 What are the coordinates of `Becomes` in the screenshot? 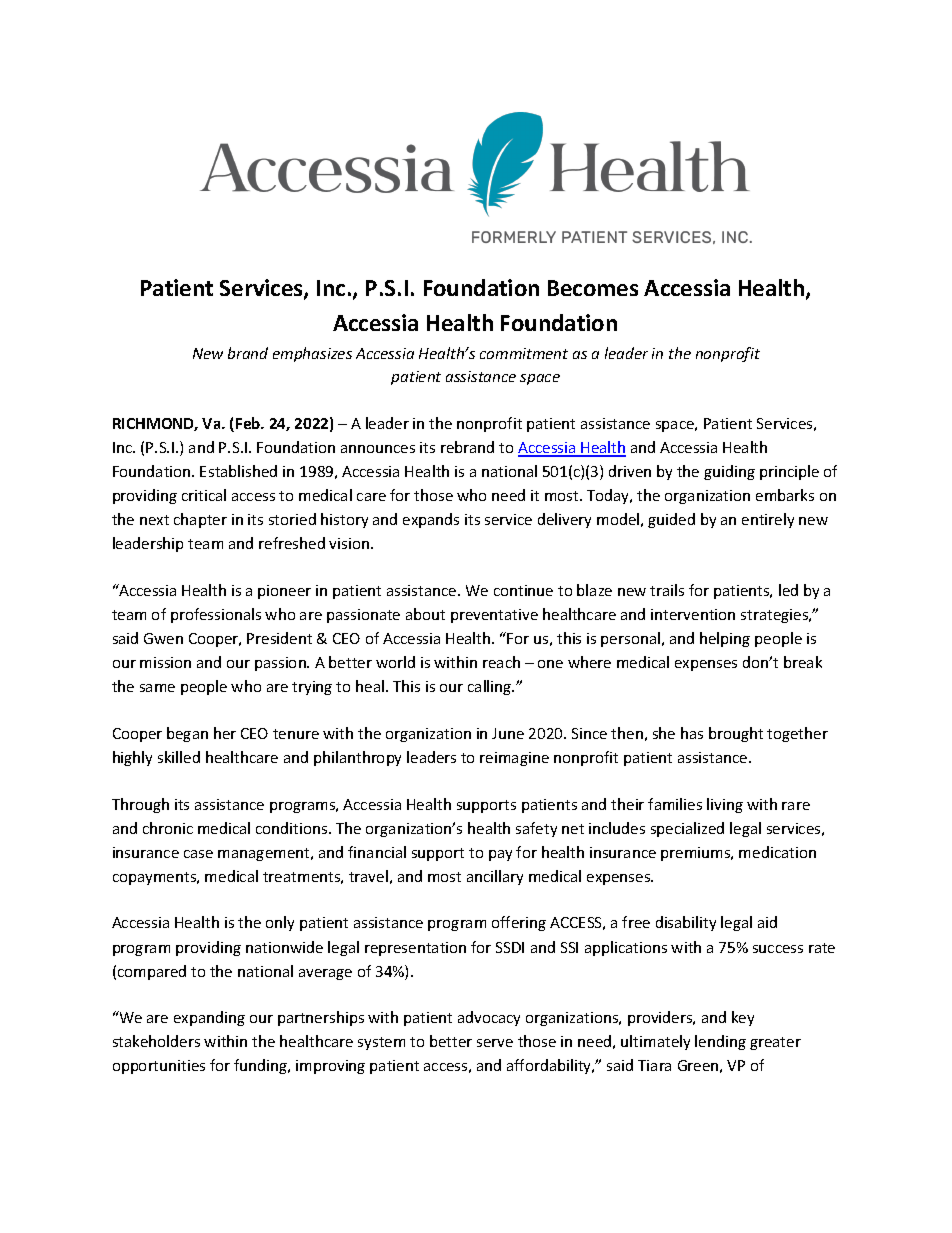 It's located at (593, 288).
